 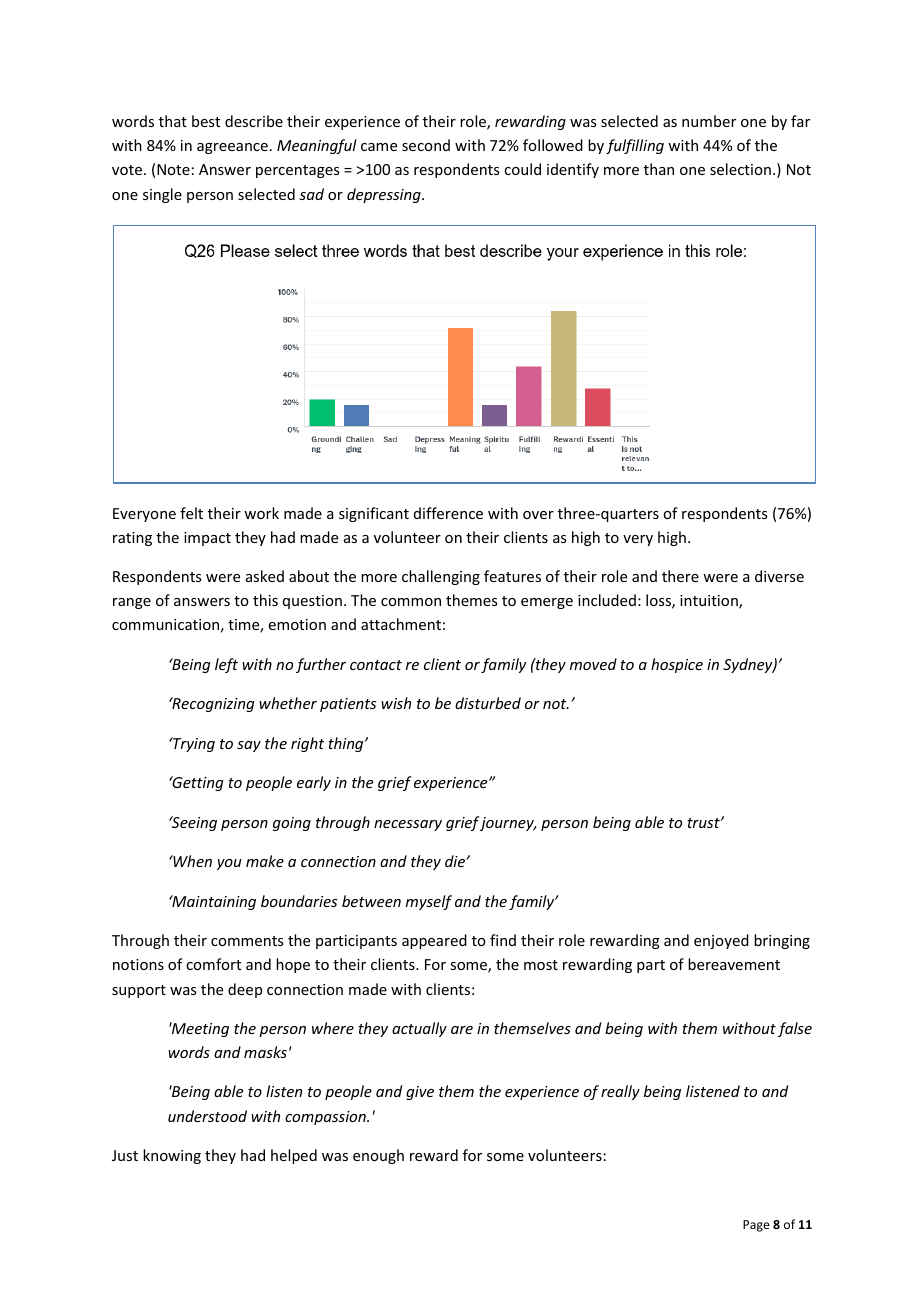 What do you see at coordinates (677, 665) in the document?
I see `hospice` at bounding box center [677, 665].
